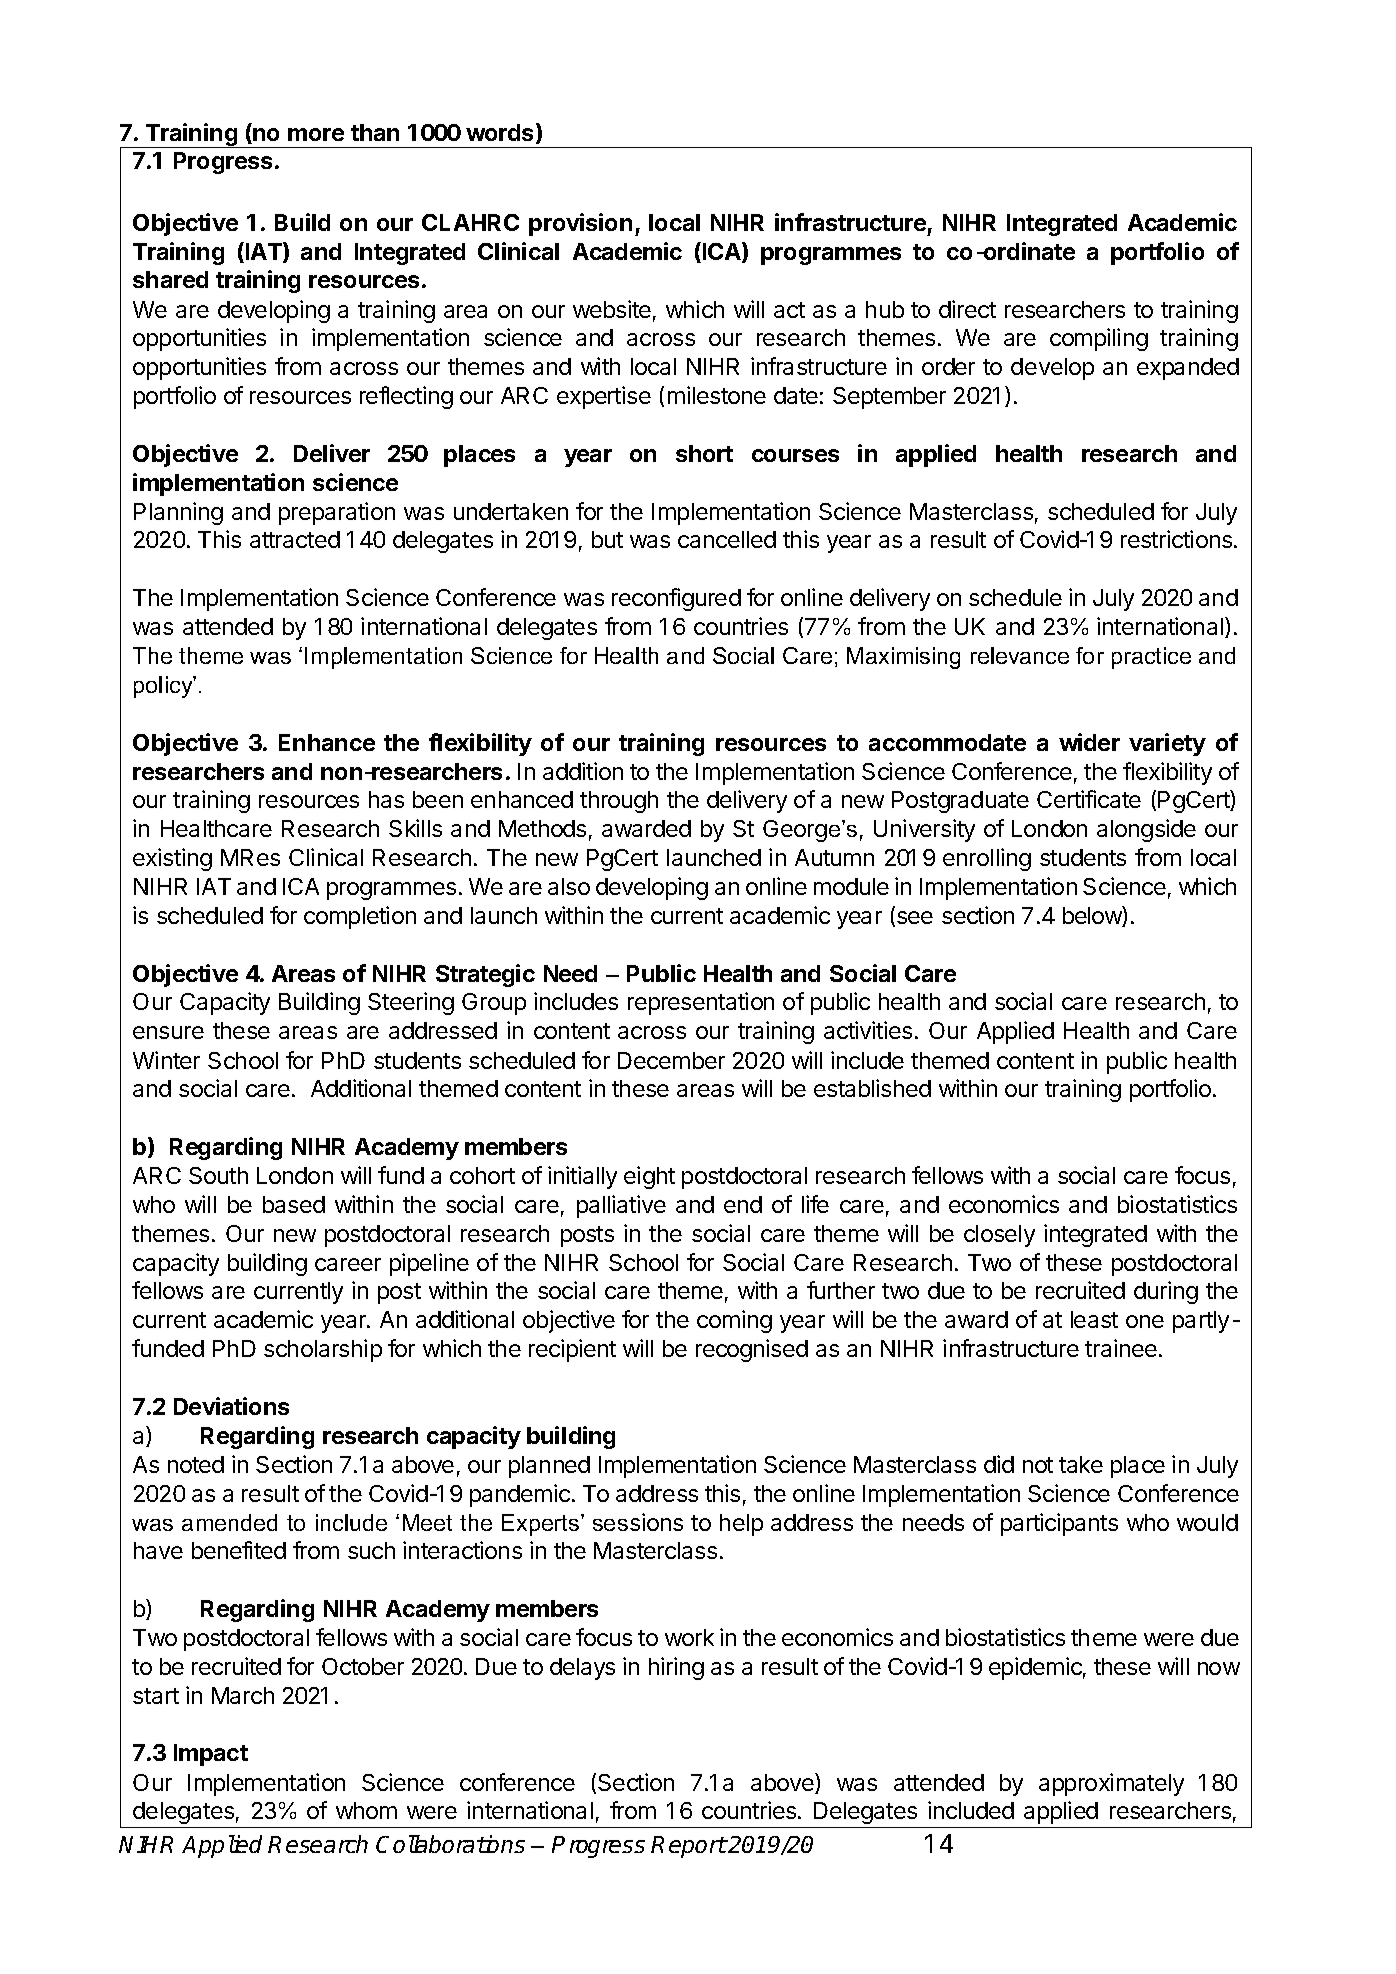 This document has width=1396, height=1974. Describe the element at coordinates (1099, 339) in the document. I see `compiling` at that location.
